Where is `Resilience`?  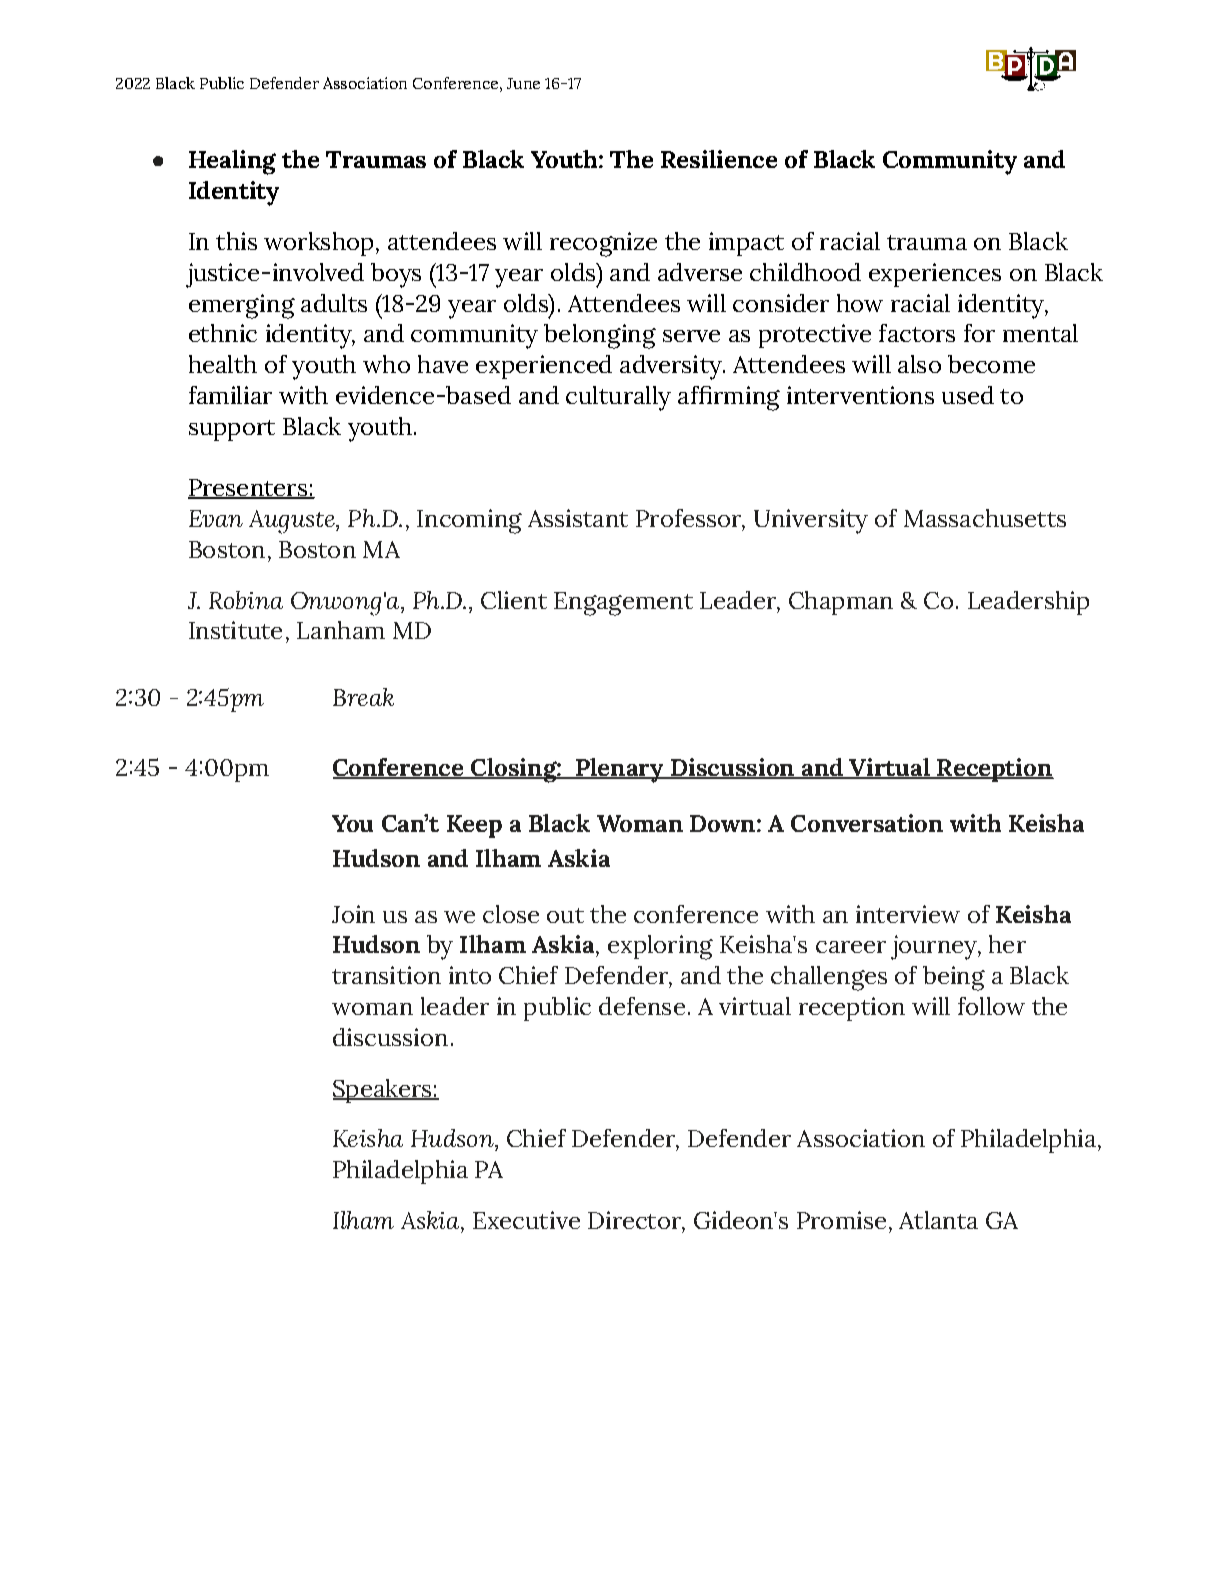
Resilience is located at coordinates (719, 159).
